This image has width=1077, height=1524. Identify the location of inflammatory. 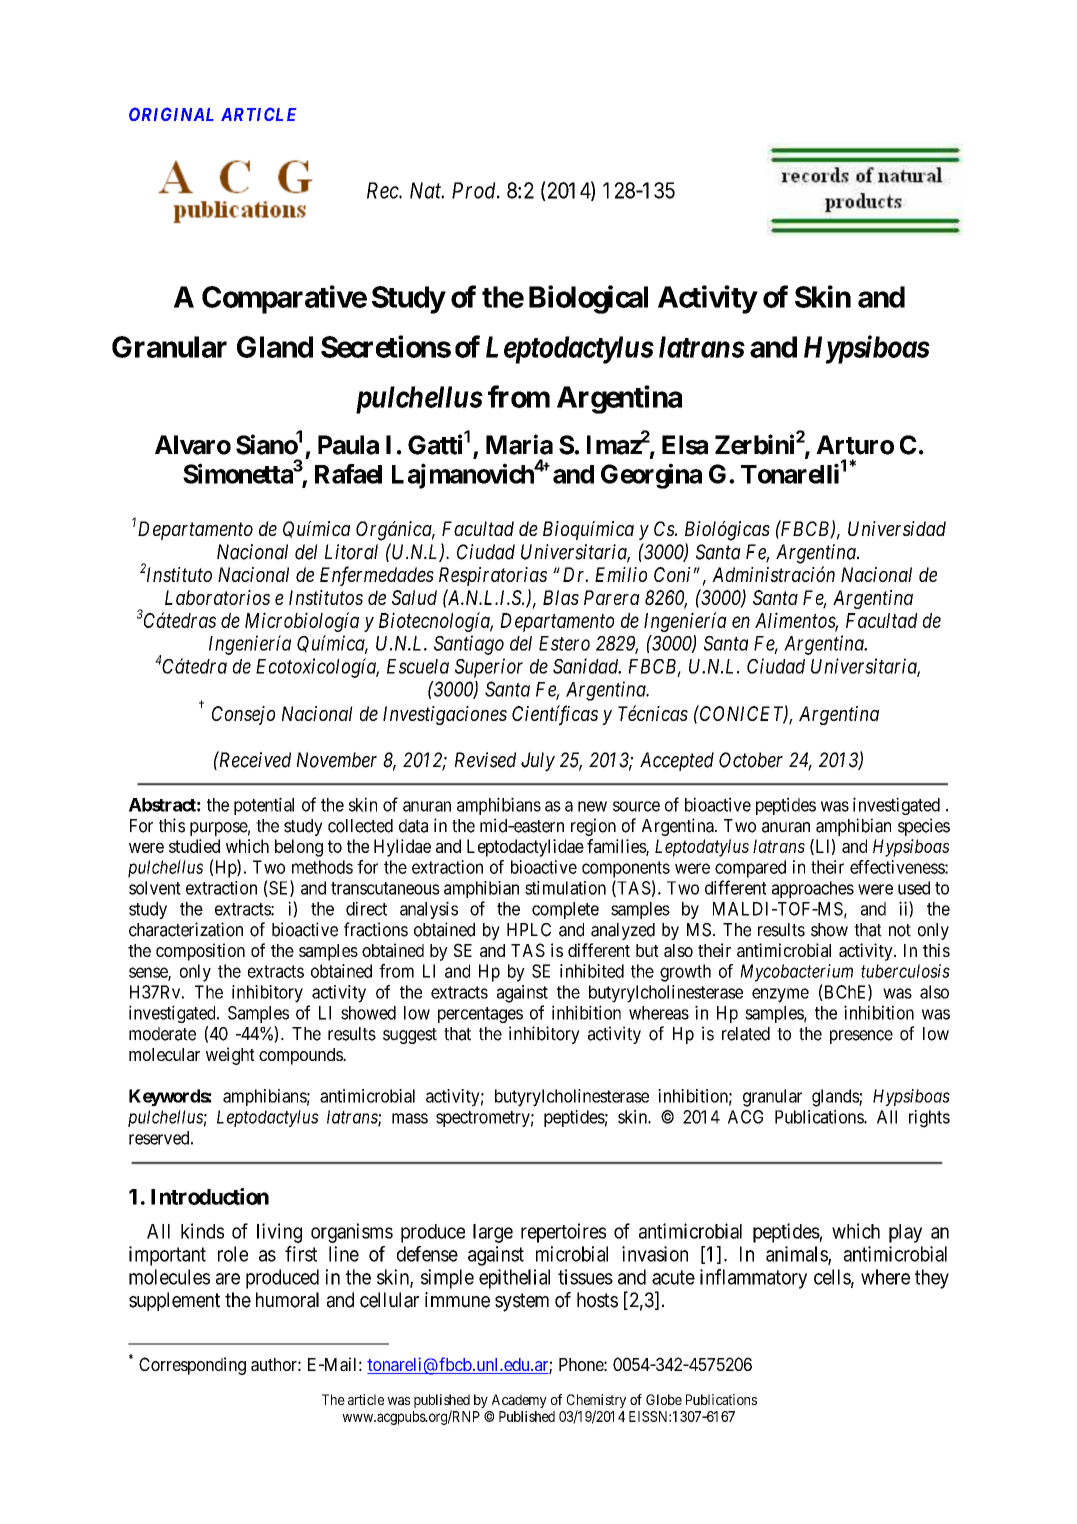
(753, 1279).
